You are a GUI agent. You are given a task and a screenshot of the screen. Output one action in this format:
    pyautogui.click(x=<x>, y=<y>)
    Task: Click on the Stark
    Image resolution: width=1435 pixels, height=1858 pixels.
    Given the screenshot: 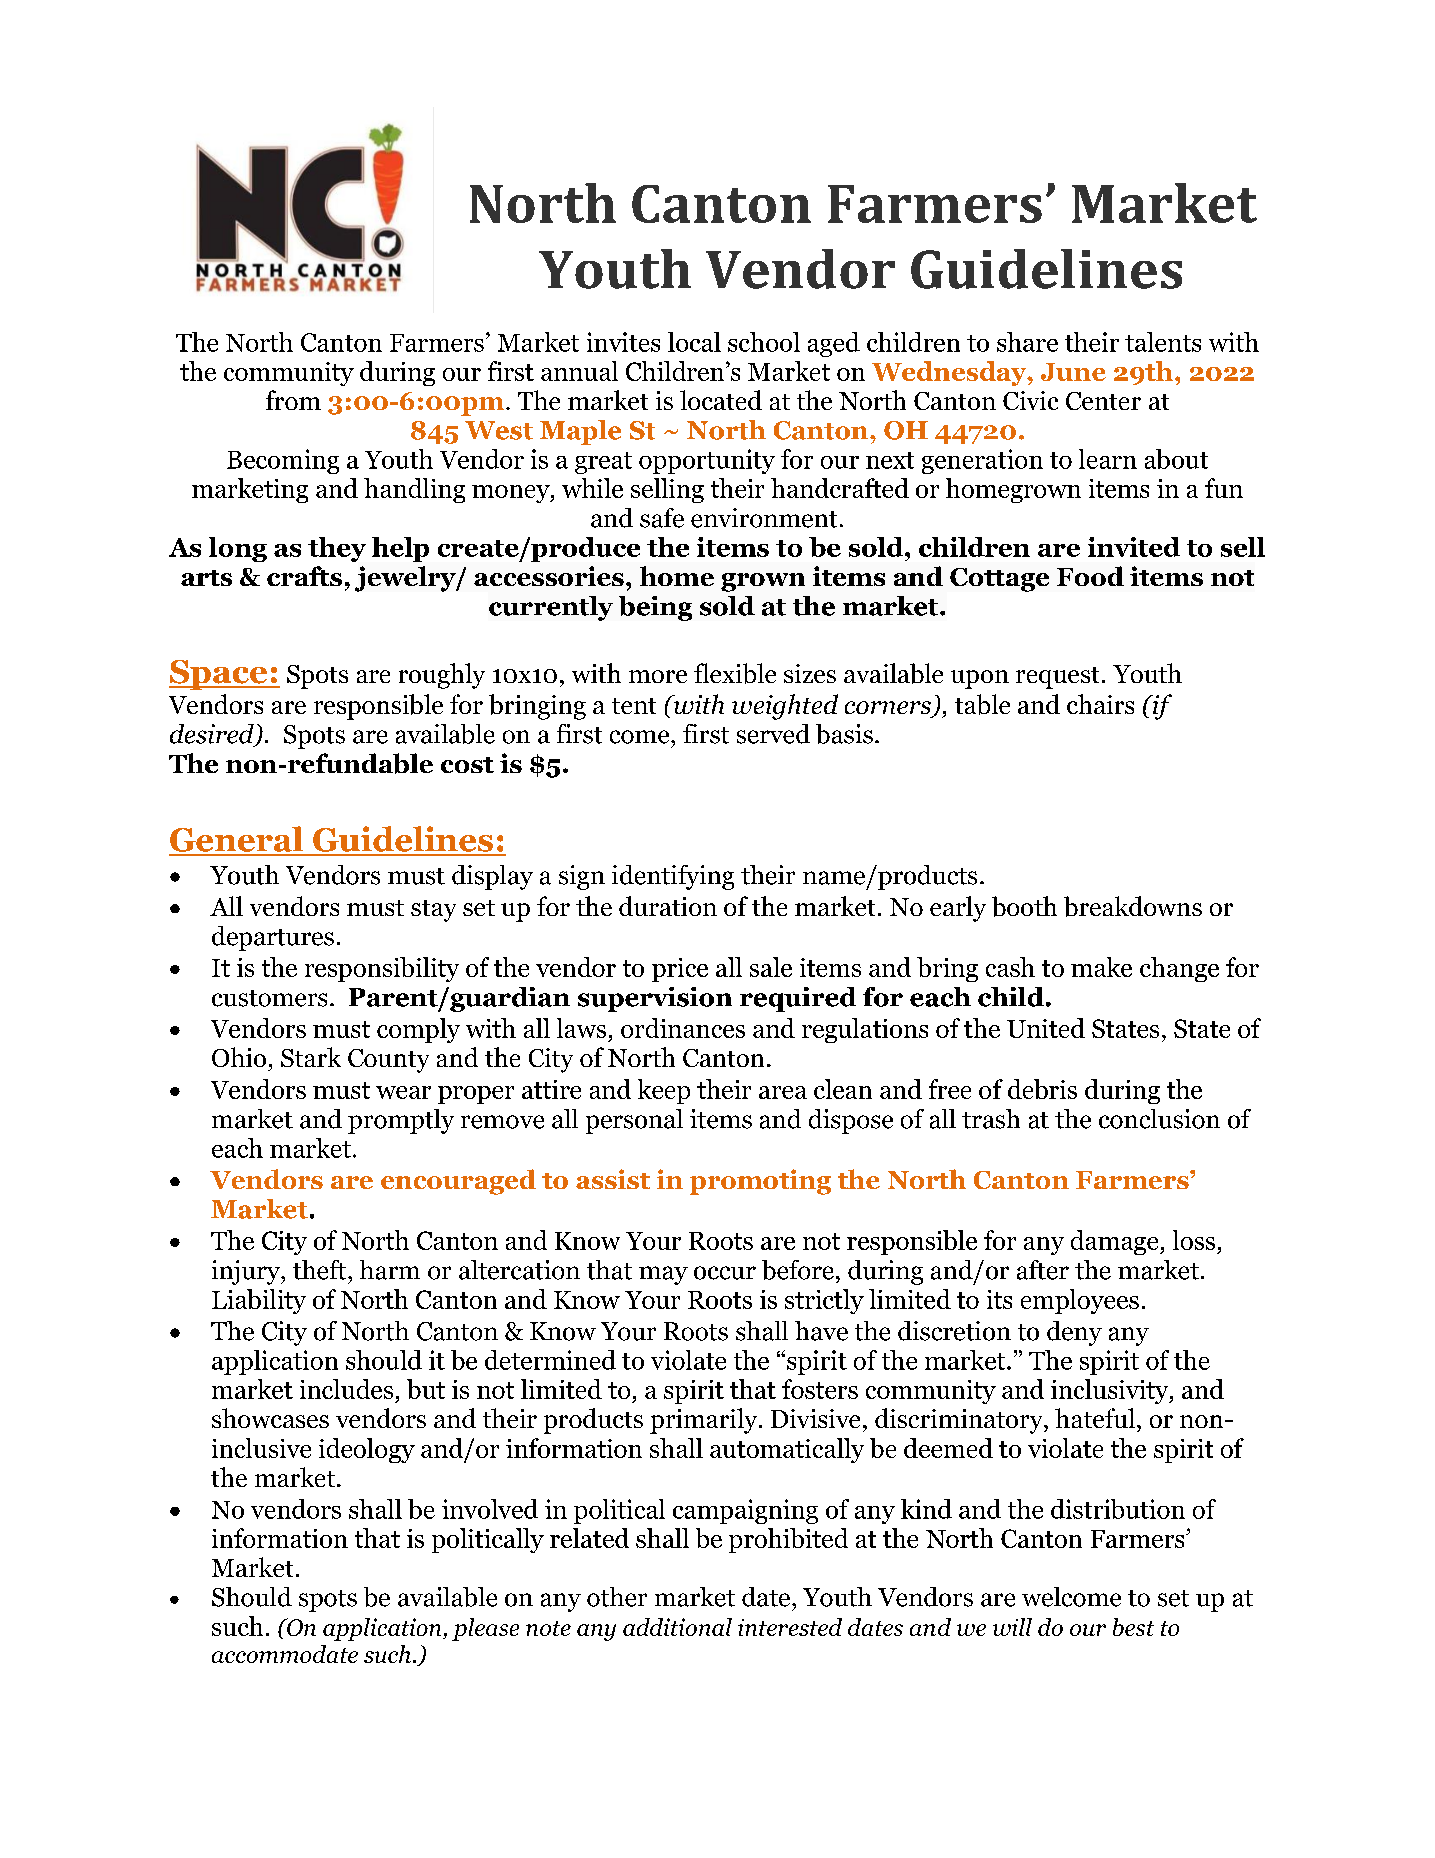 What is the action you would take?
    pyautogui.click(x=311, y=1057)
